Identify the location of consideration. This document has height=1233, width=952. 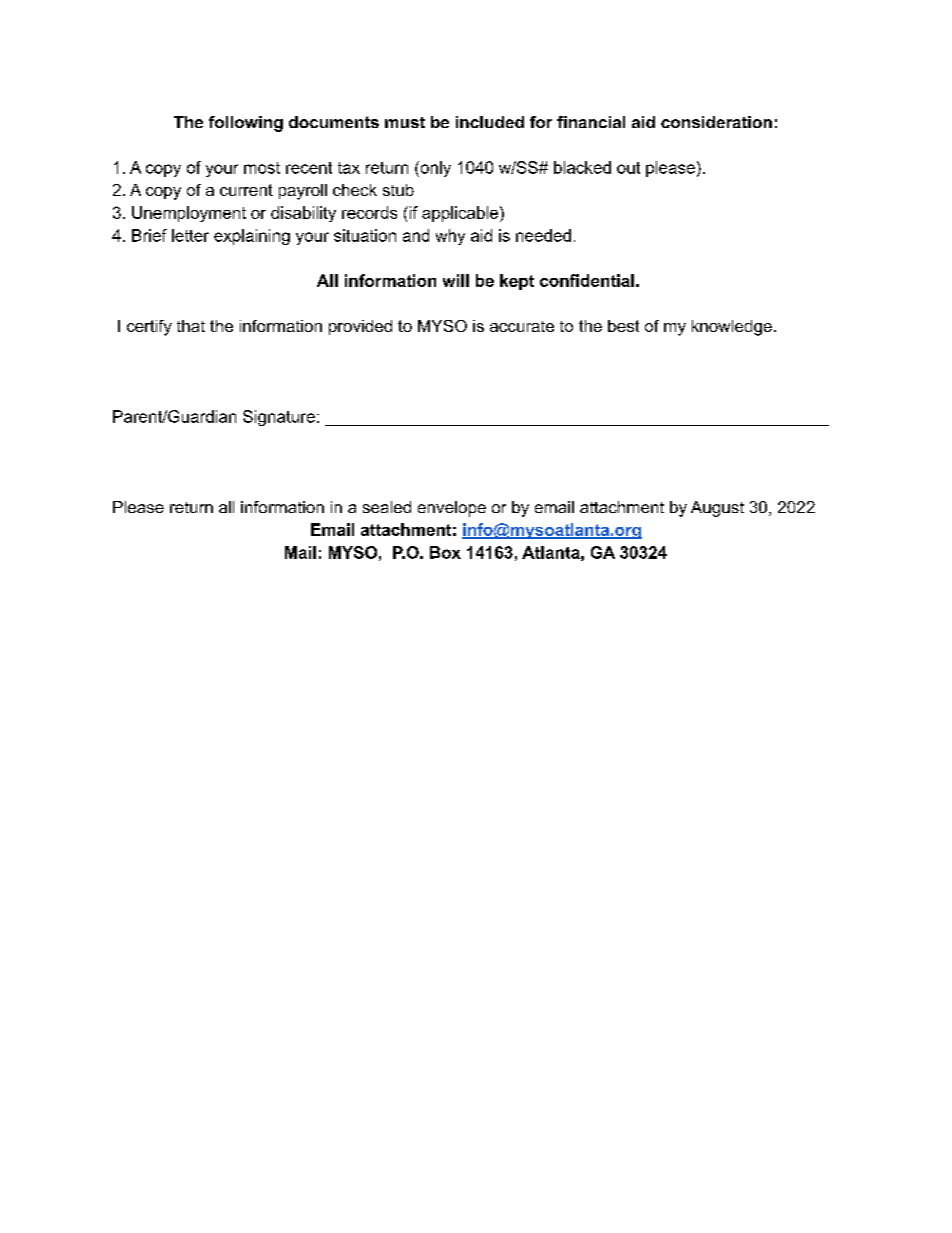
(716, 122).
